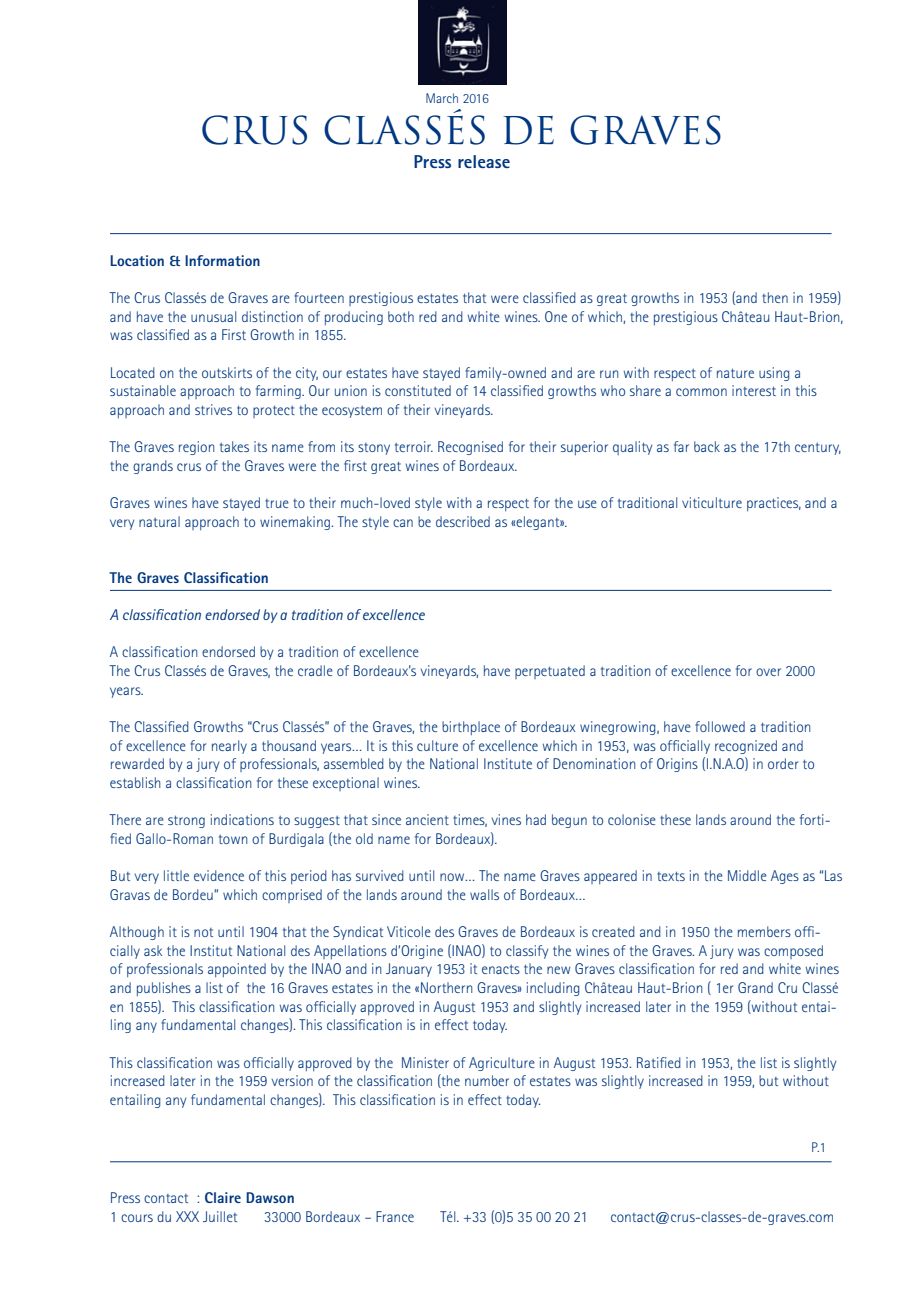  I want to click on France, so click(395, 1216).
